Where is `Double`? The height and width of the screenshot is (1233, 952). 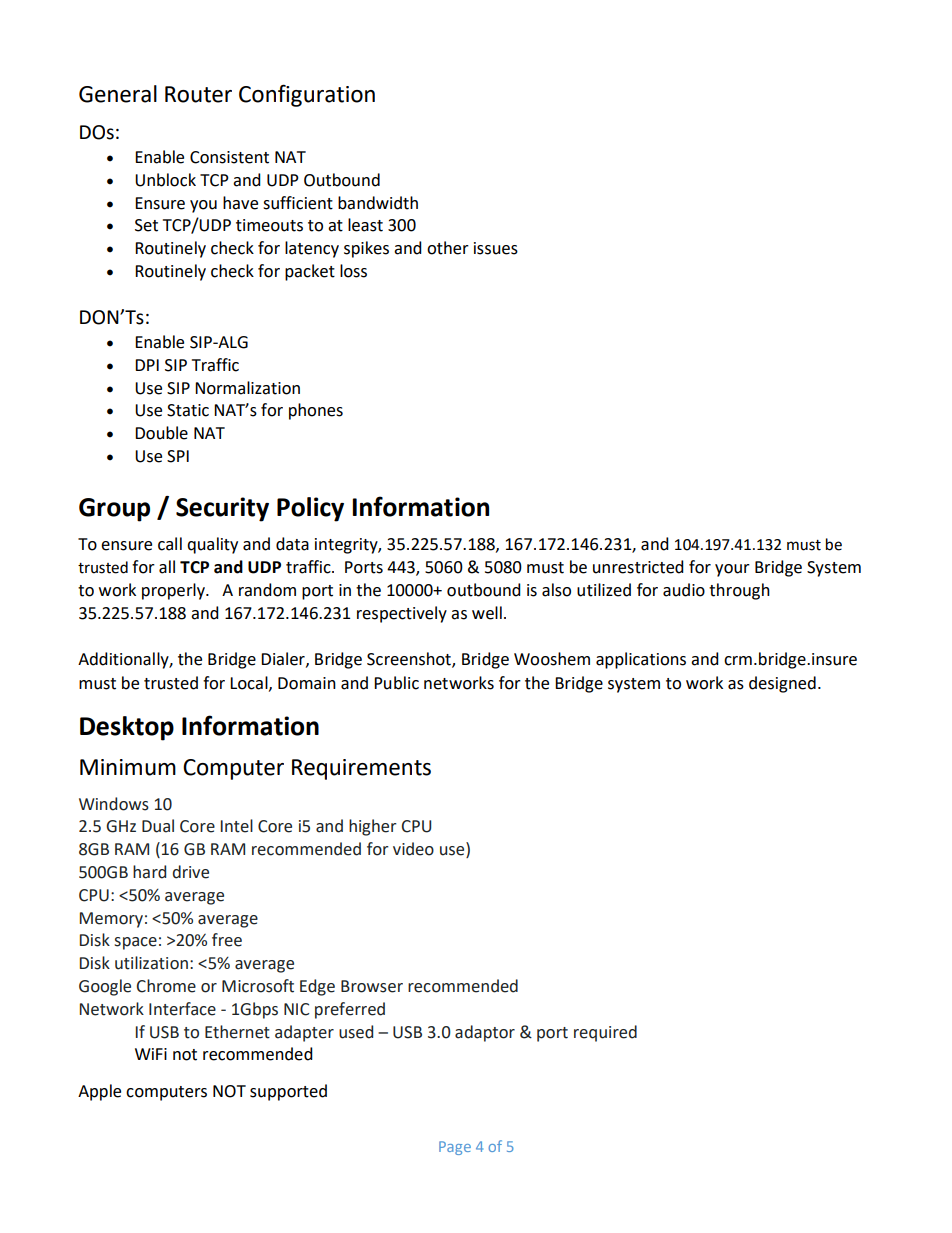
Double is located at coordinates (161, 433).
